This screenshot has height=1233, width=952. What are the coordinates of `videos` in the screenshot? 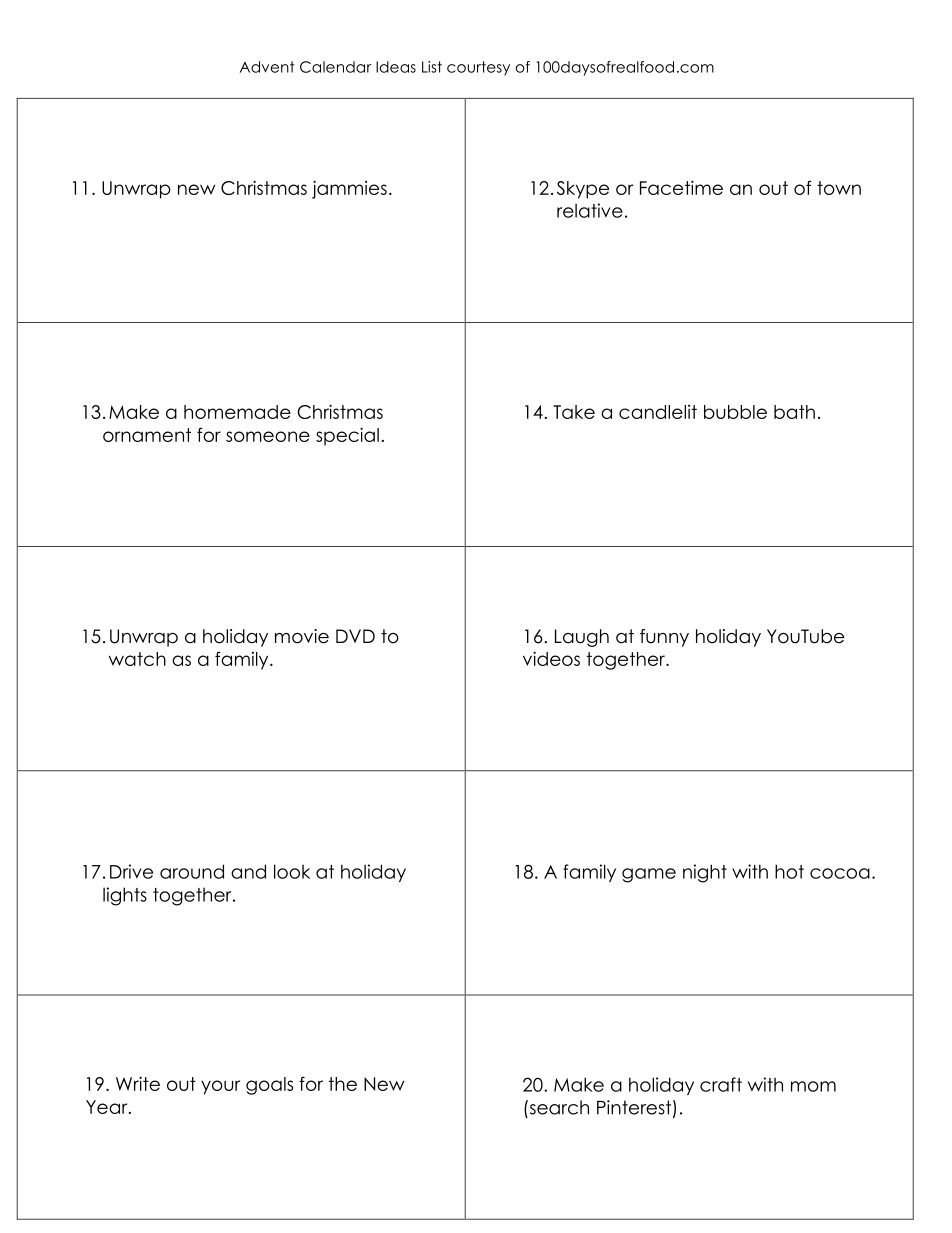 It's located at (551, 658).
